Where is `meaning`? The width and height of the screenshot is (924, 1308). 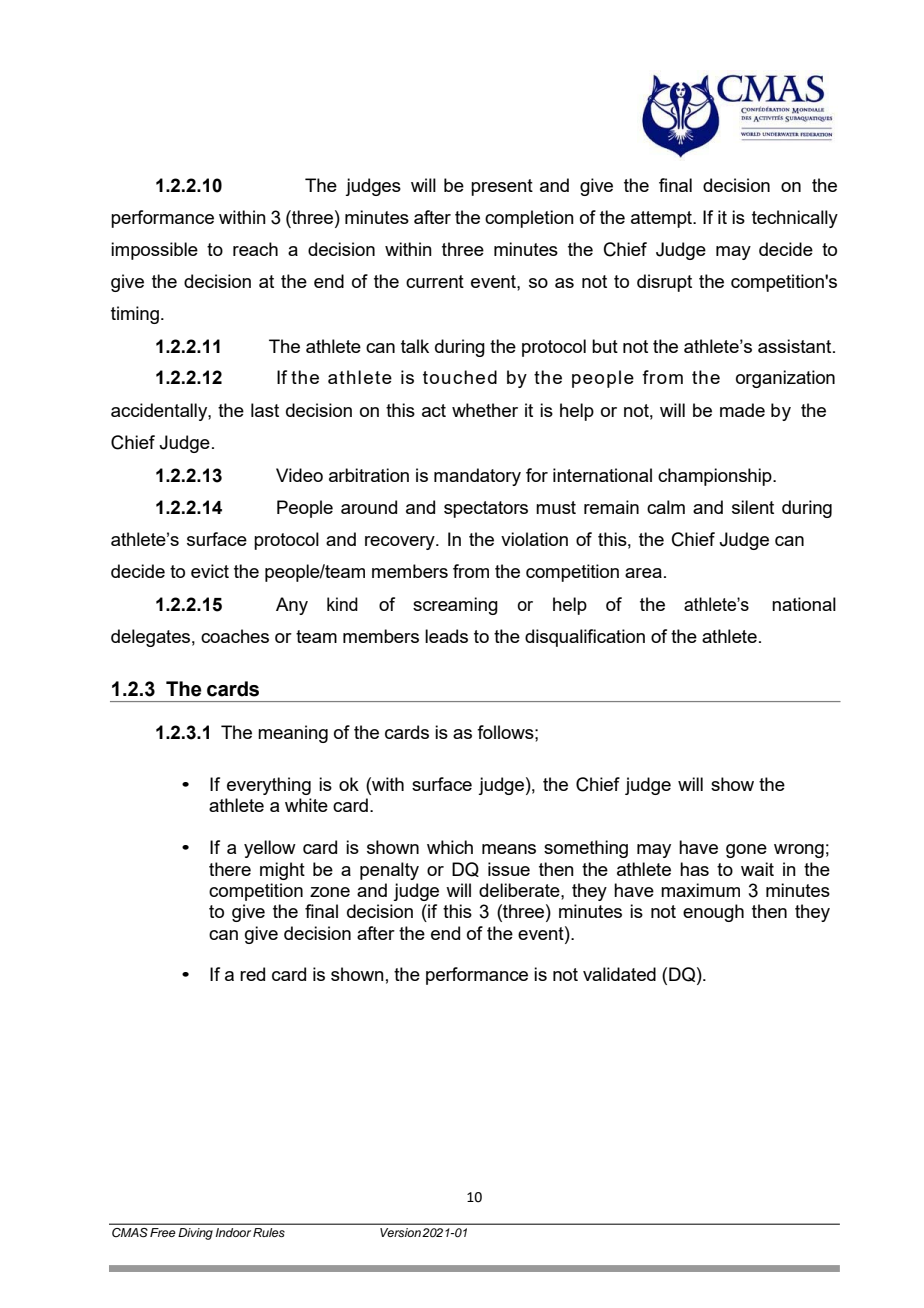 meaning is located at coordinates (293, 734).
